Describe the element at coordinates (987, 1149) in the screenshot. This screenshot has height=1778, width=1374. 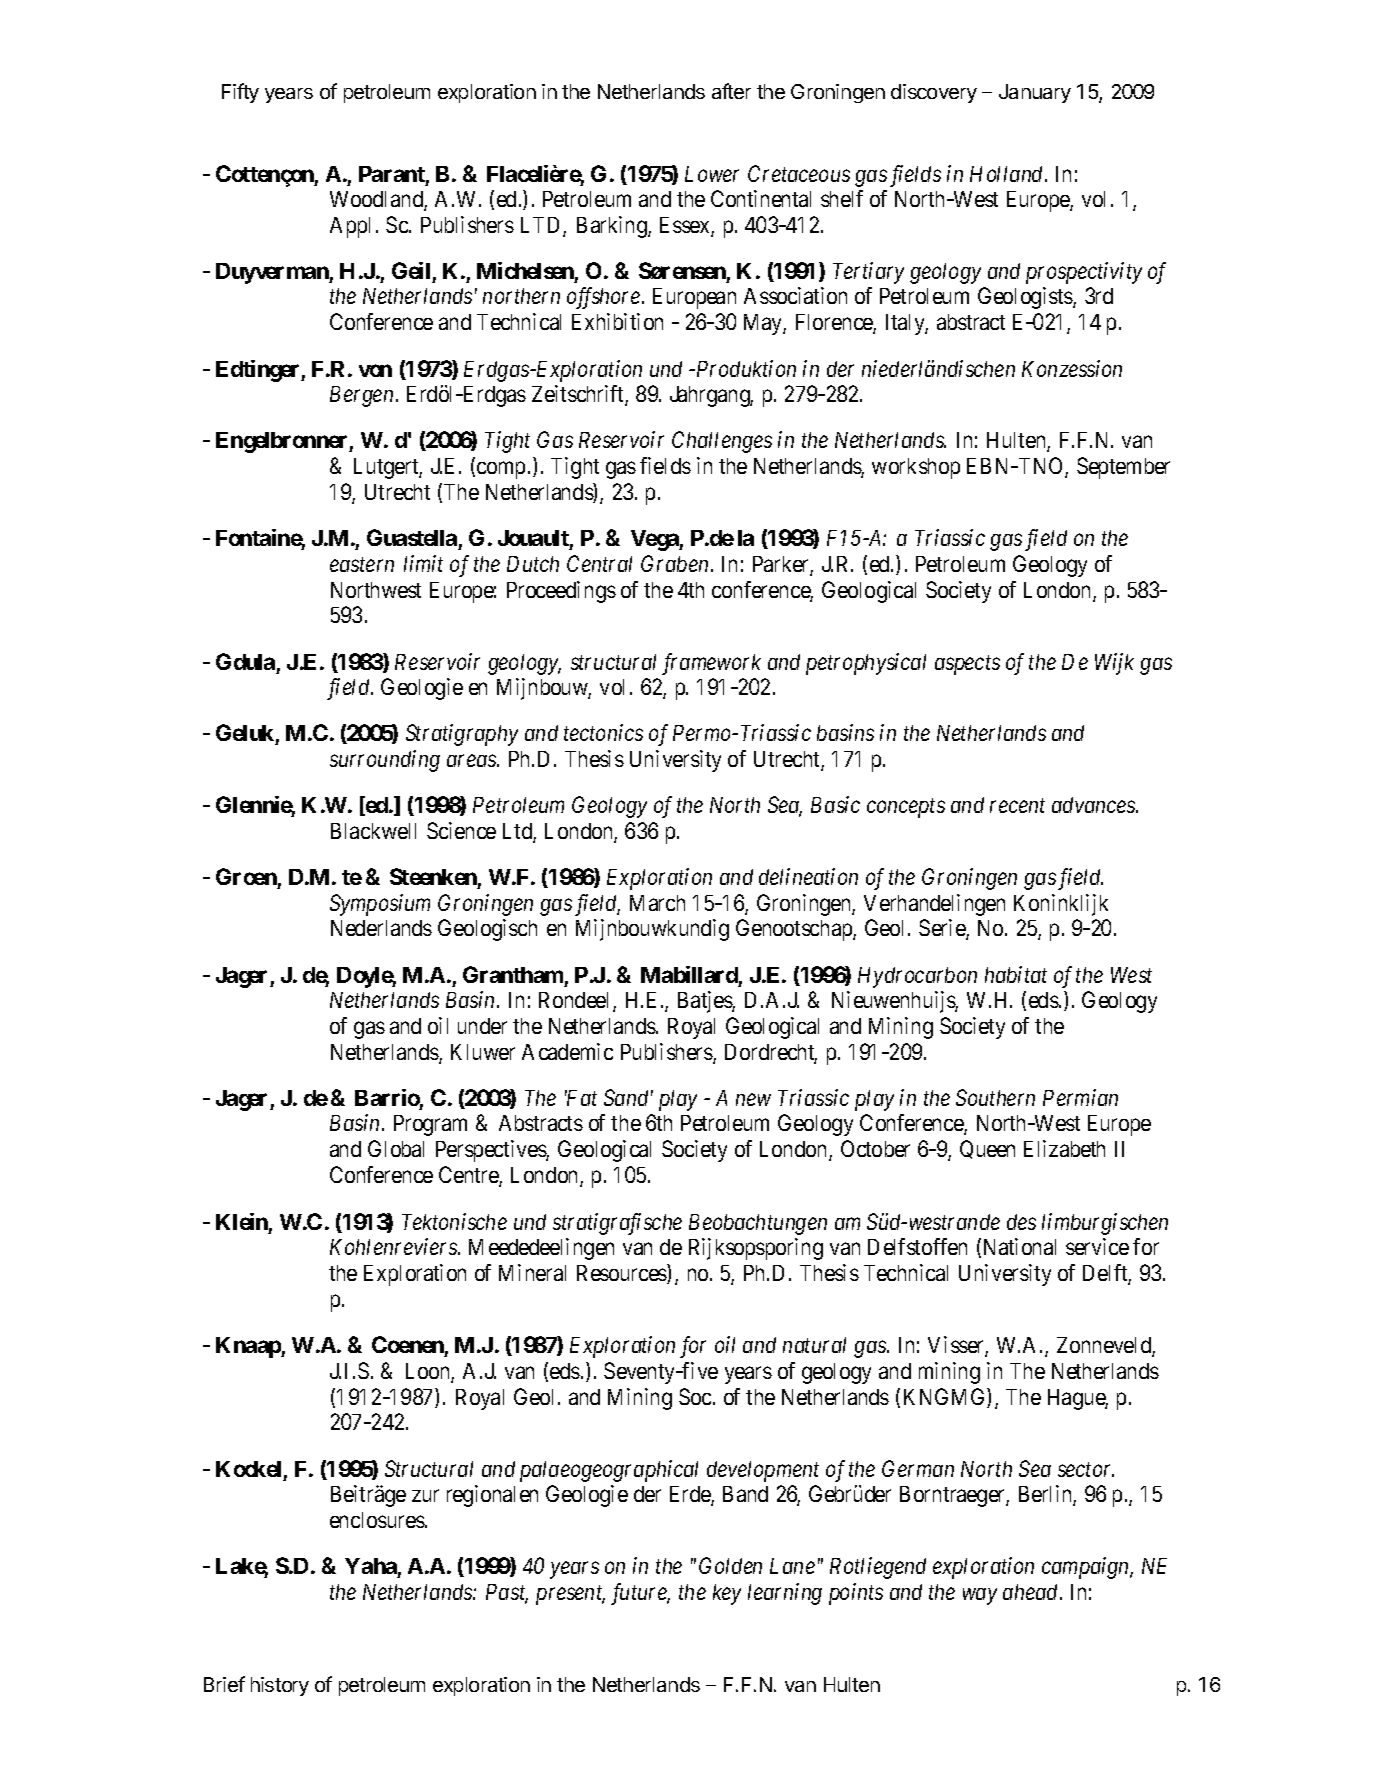
I see `Queen` at that location.
